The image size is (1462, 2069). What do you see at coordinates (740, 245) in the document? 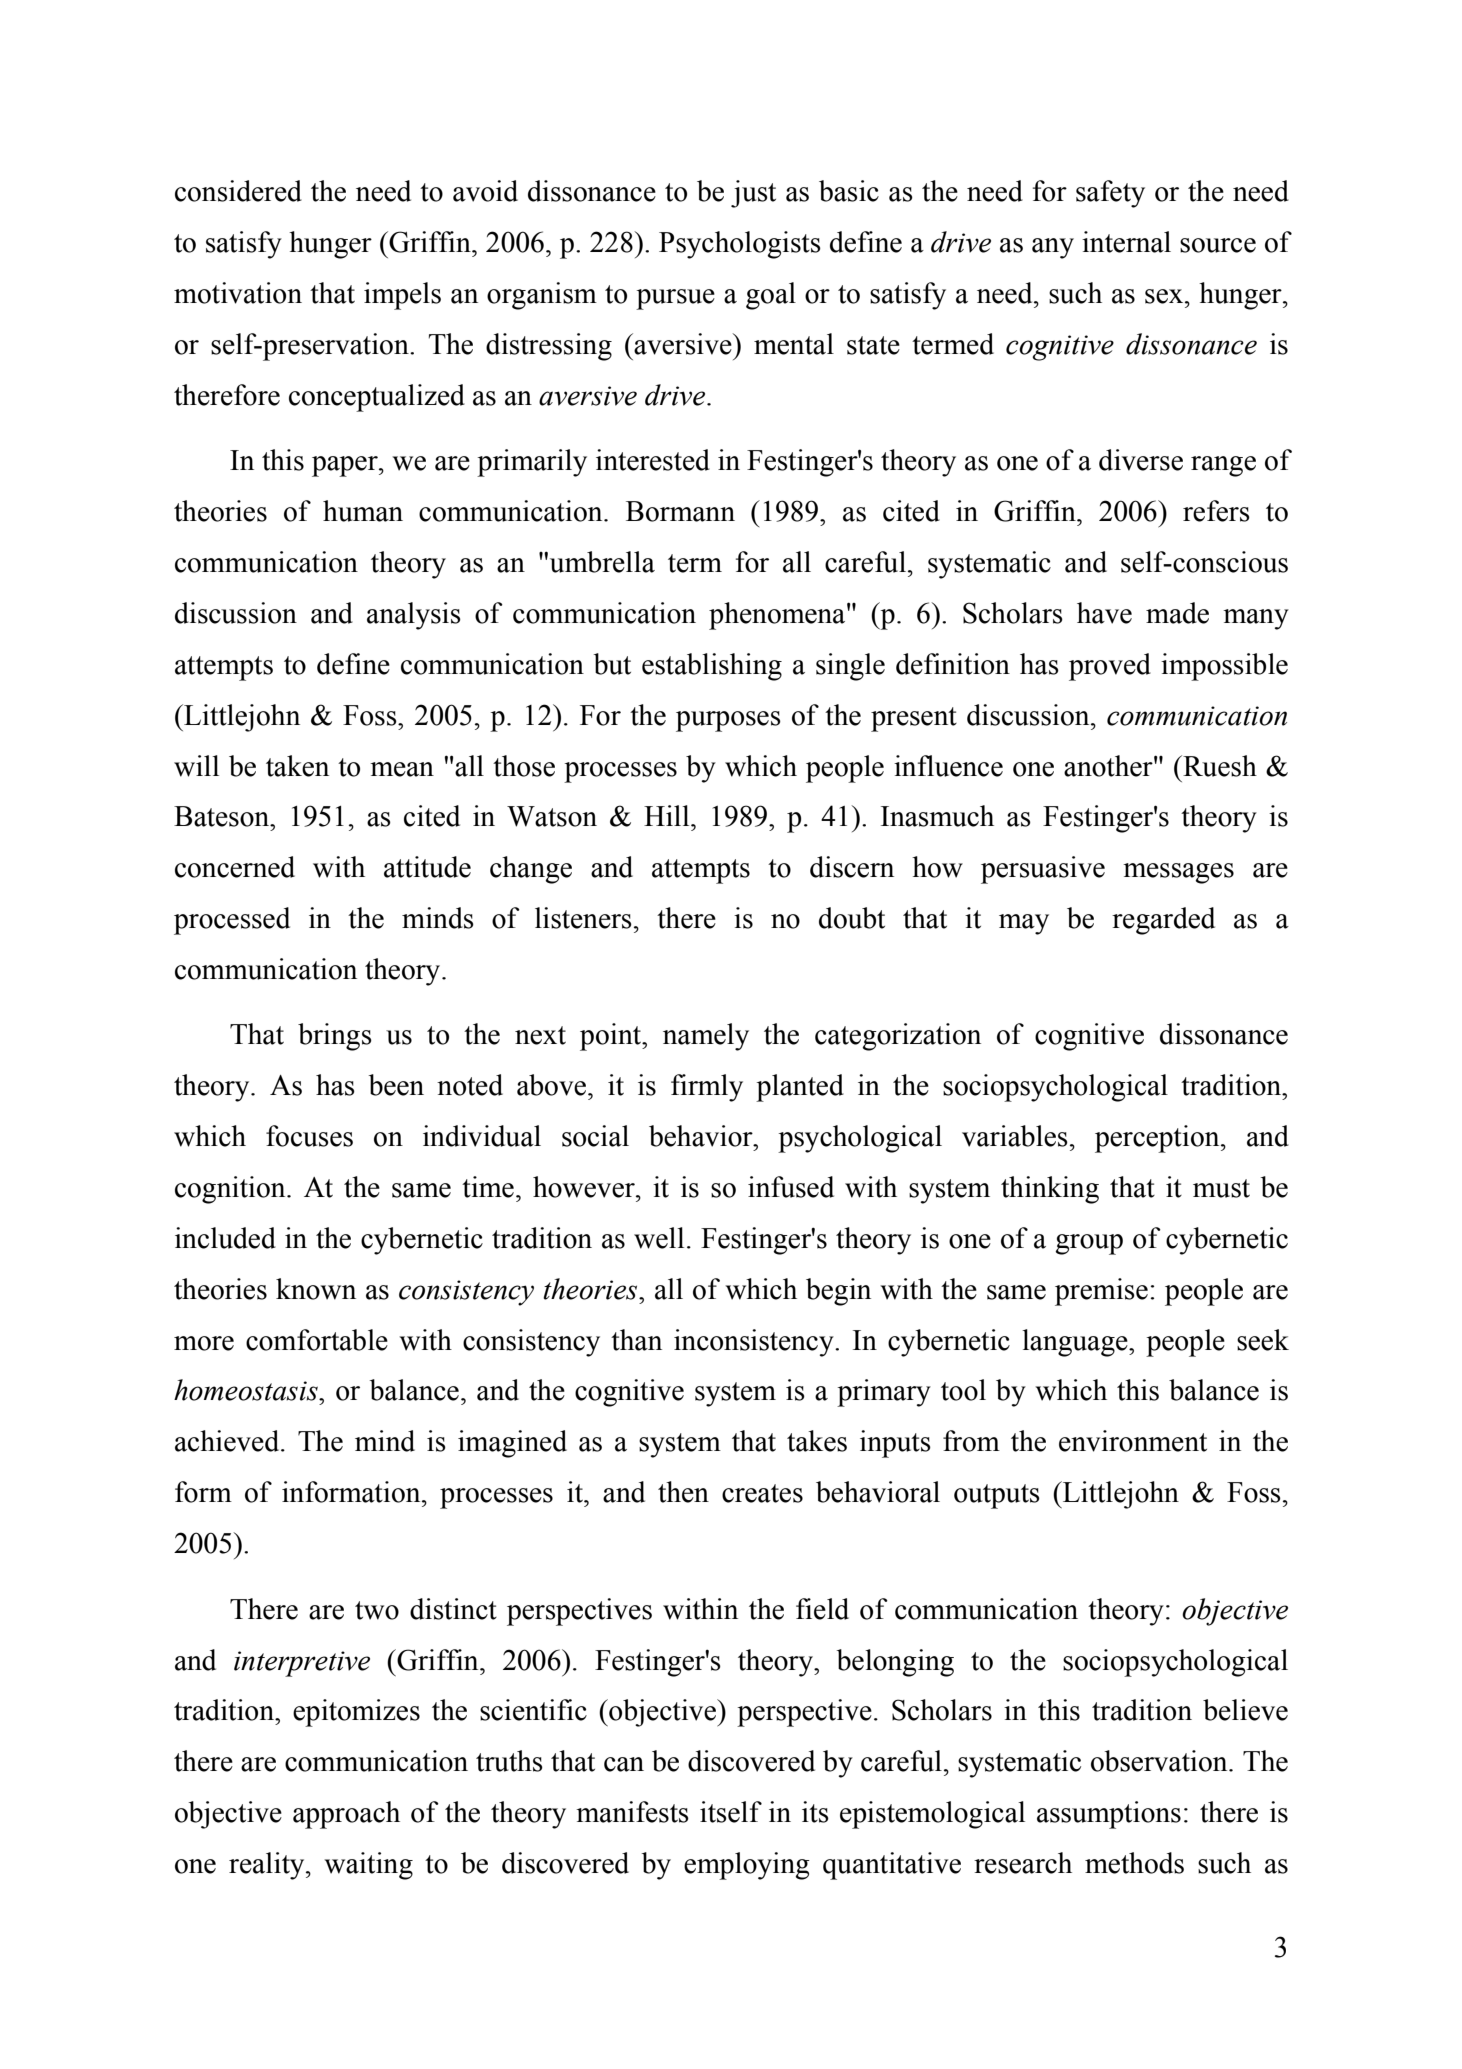
I see `Psychologists` at bounding box center [740, 245].
